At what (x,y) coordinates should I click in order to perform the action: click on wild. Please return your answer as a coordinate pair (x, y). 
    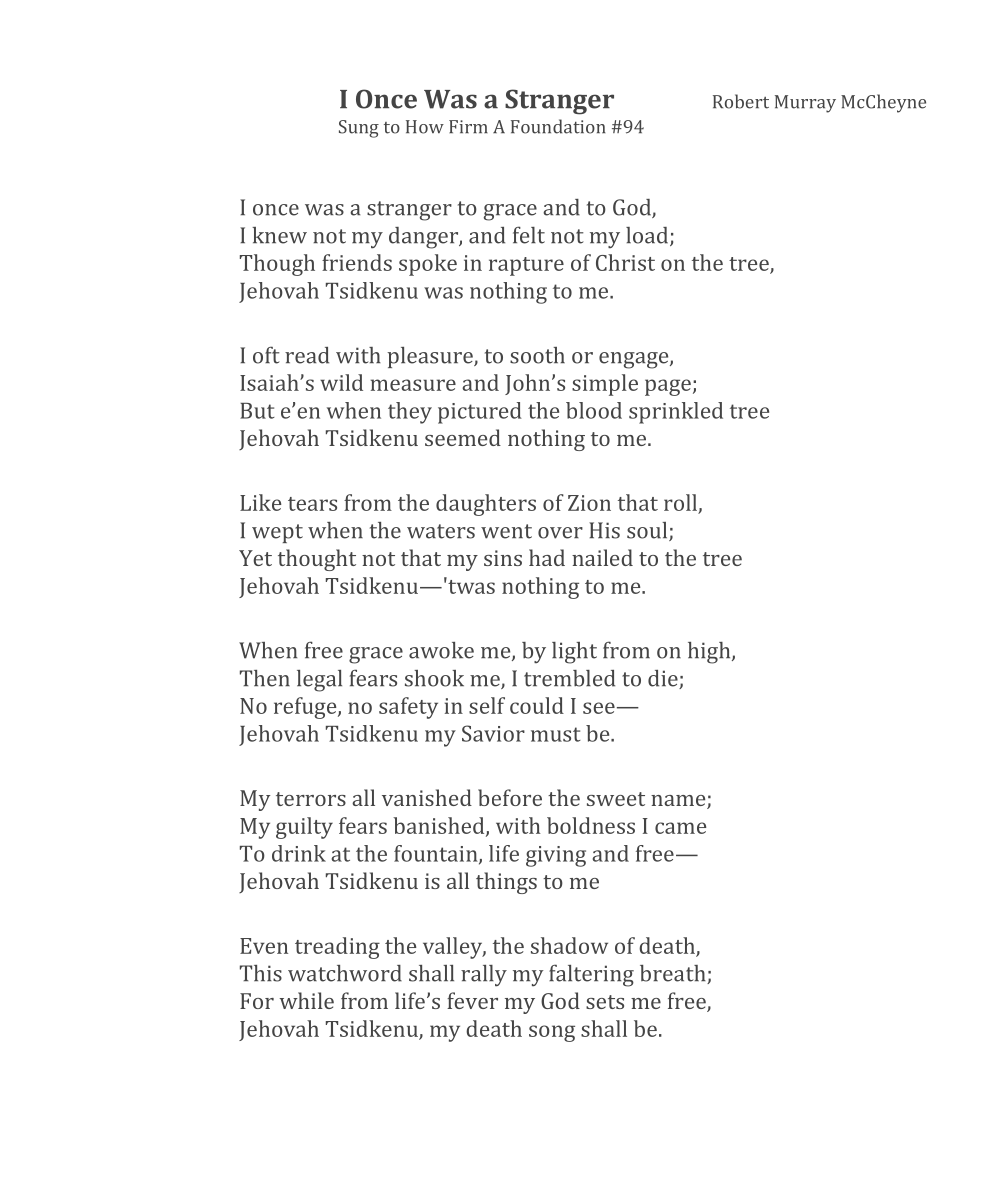
    Looking at the image, I should click on (341, 382).
